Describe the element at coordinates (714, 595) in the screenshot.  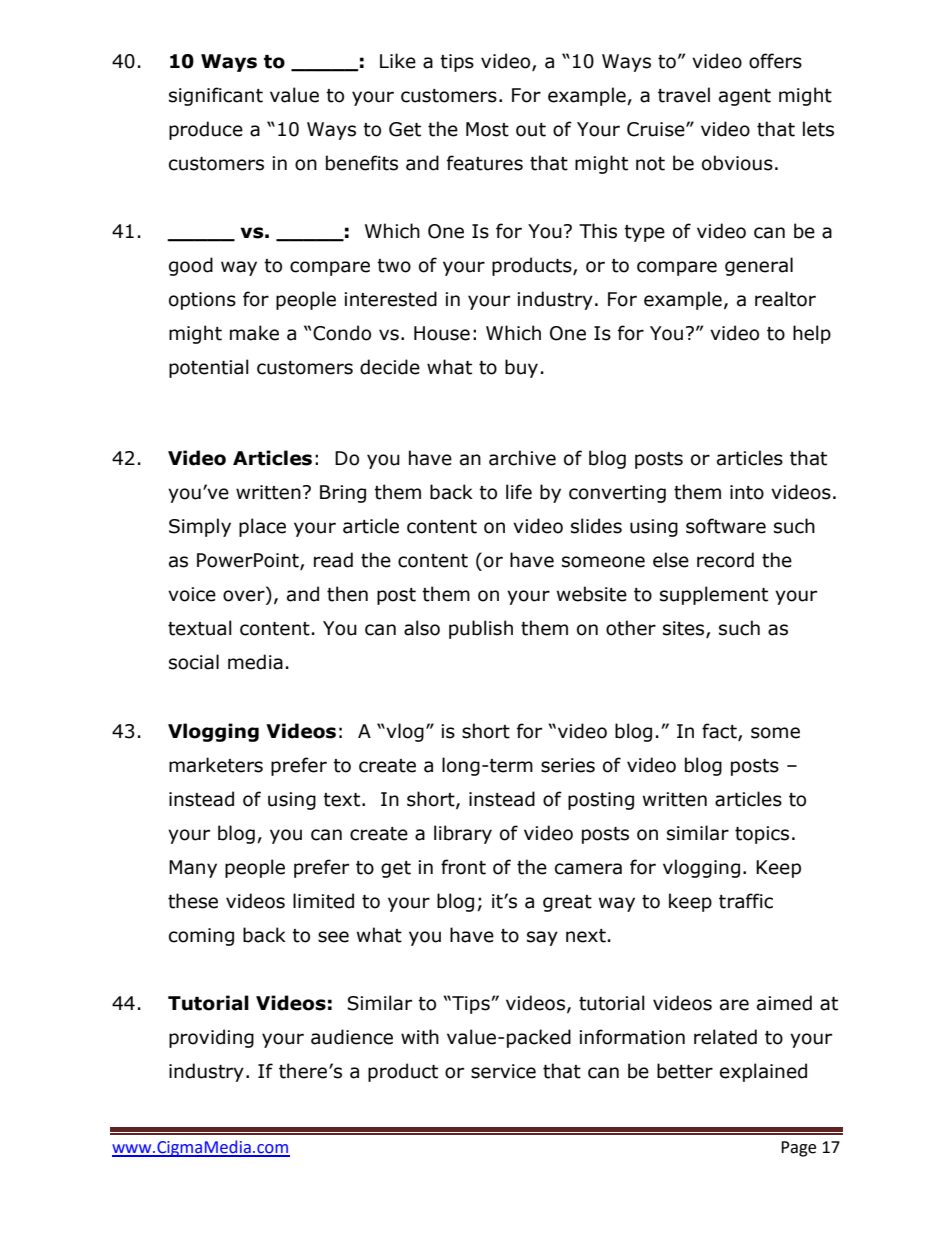
I see `supplement` at that location.
